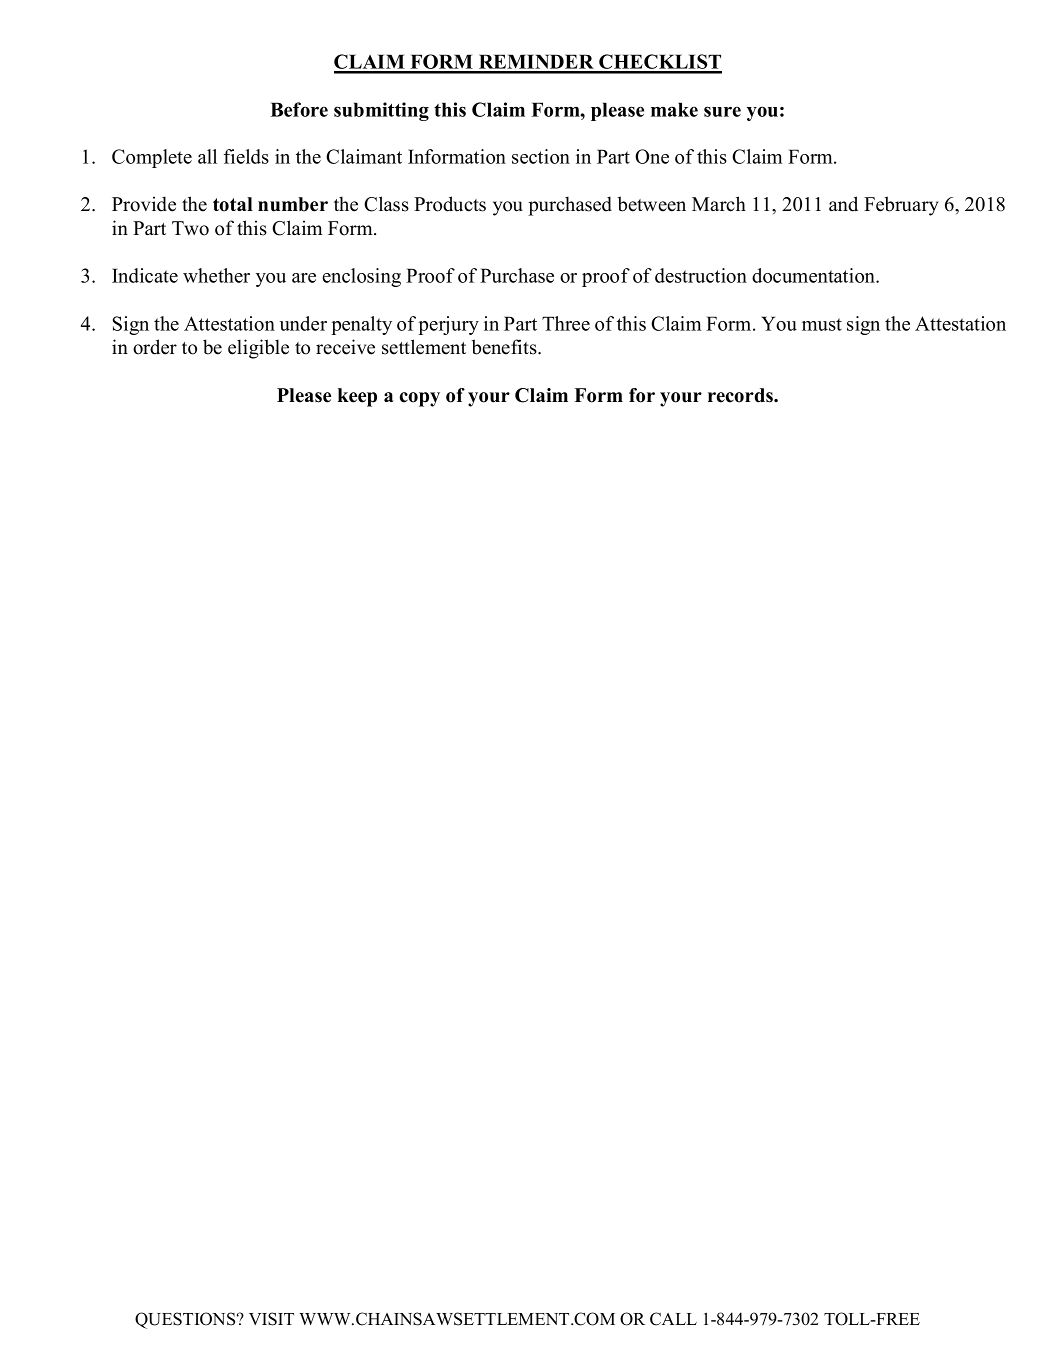 The width and height of the page is (1056, 1367). What do you see at coordinates (271, 1319) in the page?
I see `VISIT` at bounding box center [271, 1319].
